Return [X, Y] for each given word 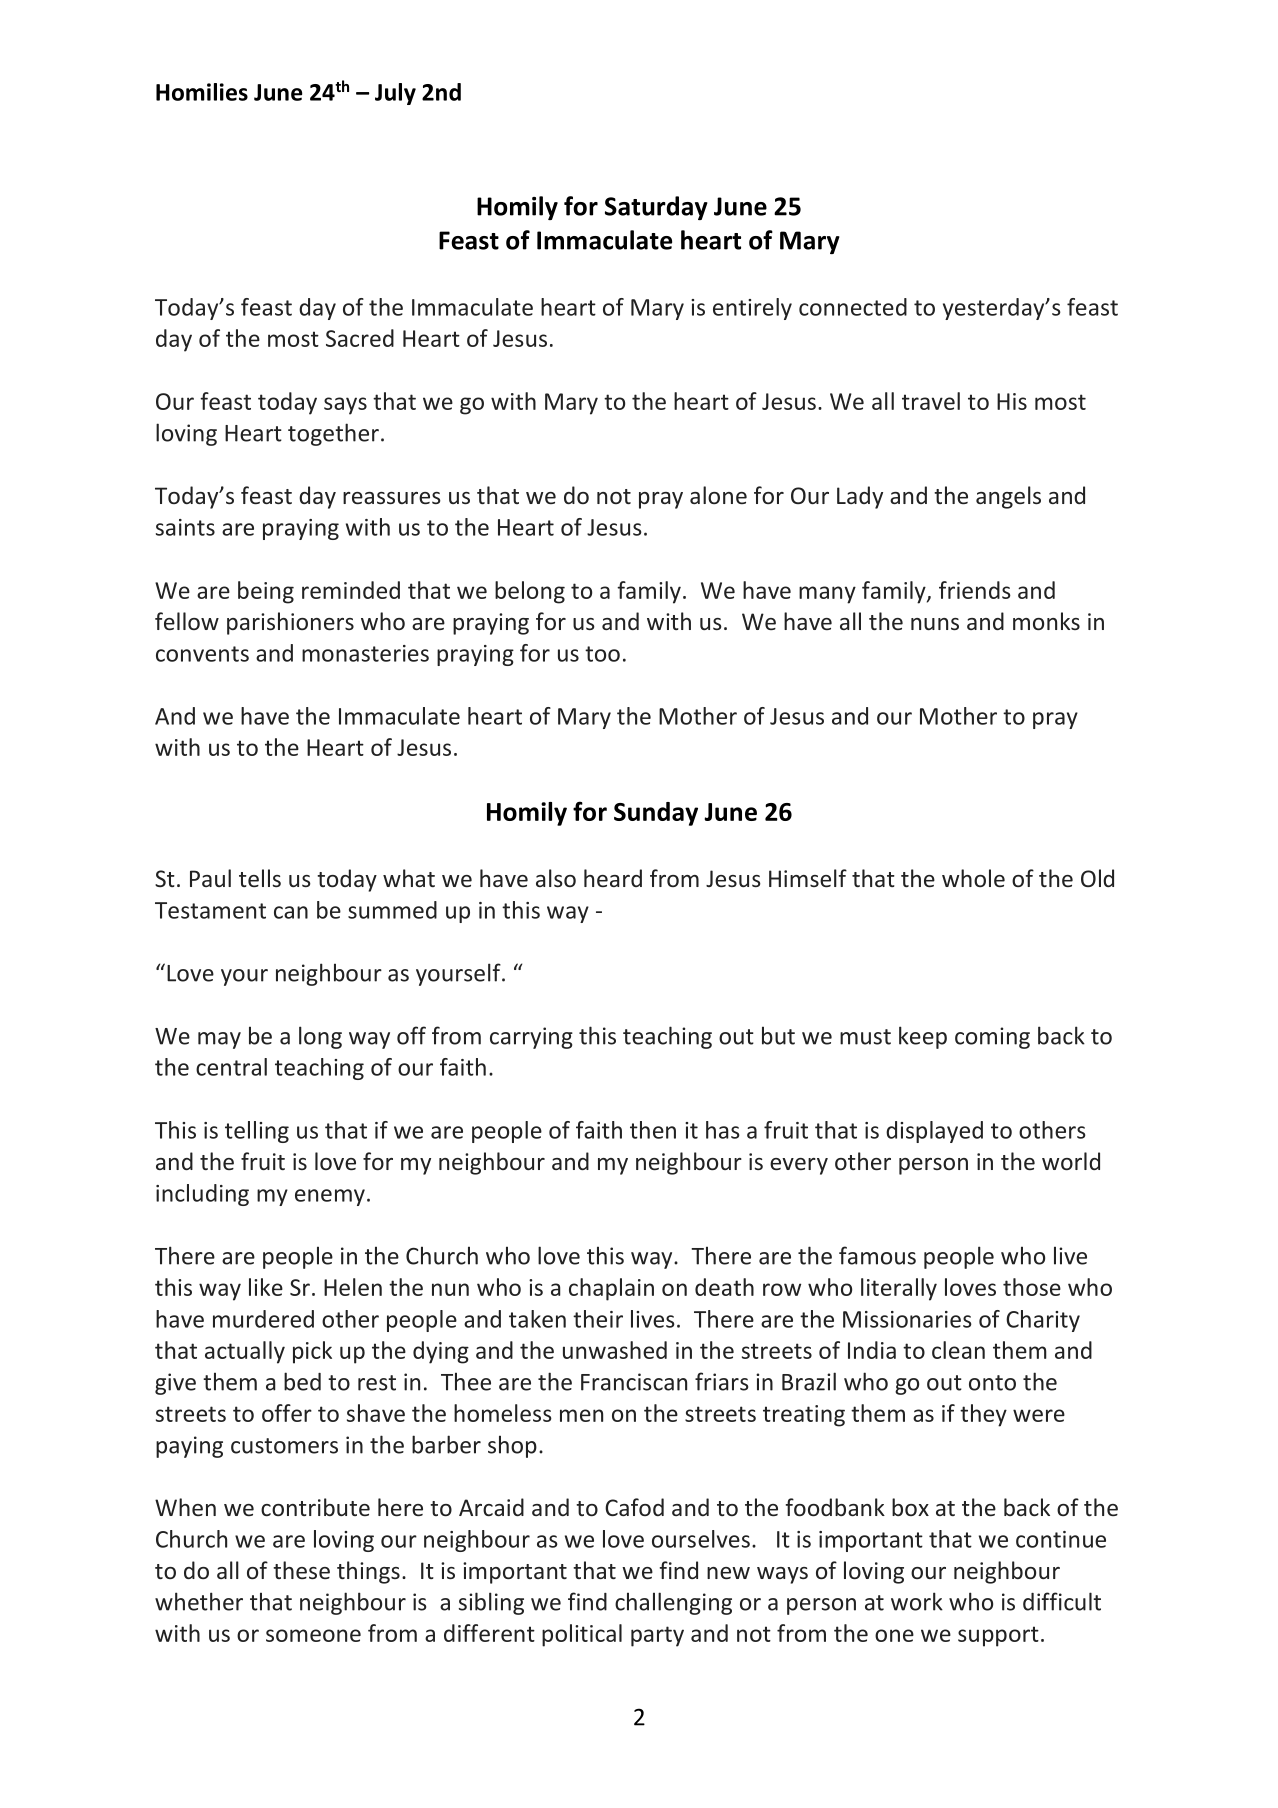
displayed [934, 1132]
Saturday [656, 208]
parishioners [290, 623]
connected [853, 307]
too [602, 654]
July [395, 94]
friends [975, 590]
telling [257, 1132]
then [653, 1130]
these [301, 1570]
